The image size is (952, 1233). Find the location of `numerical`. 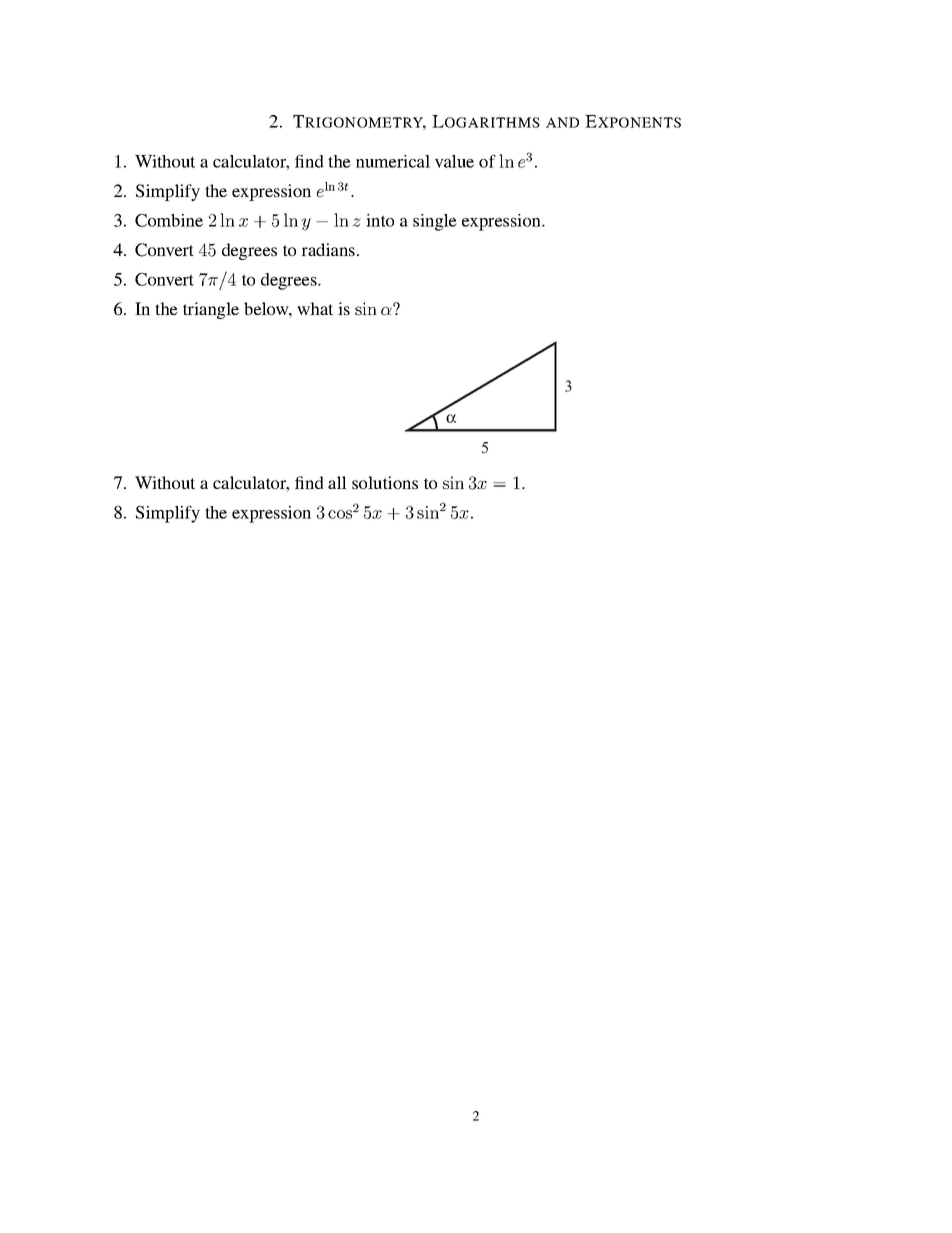

numerical is located at coordinates (393, 161).
